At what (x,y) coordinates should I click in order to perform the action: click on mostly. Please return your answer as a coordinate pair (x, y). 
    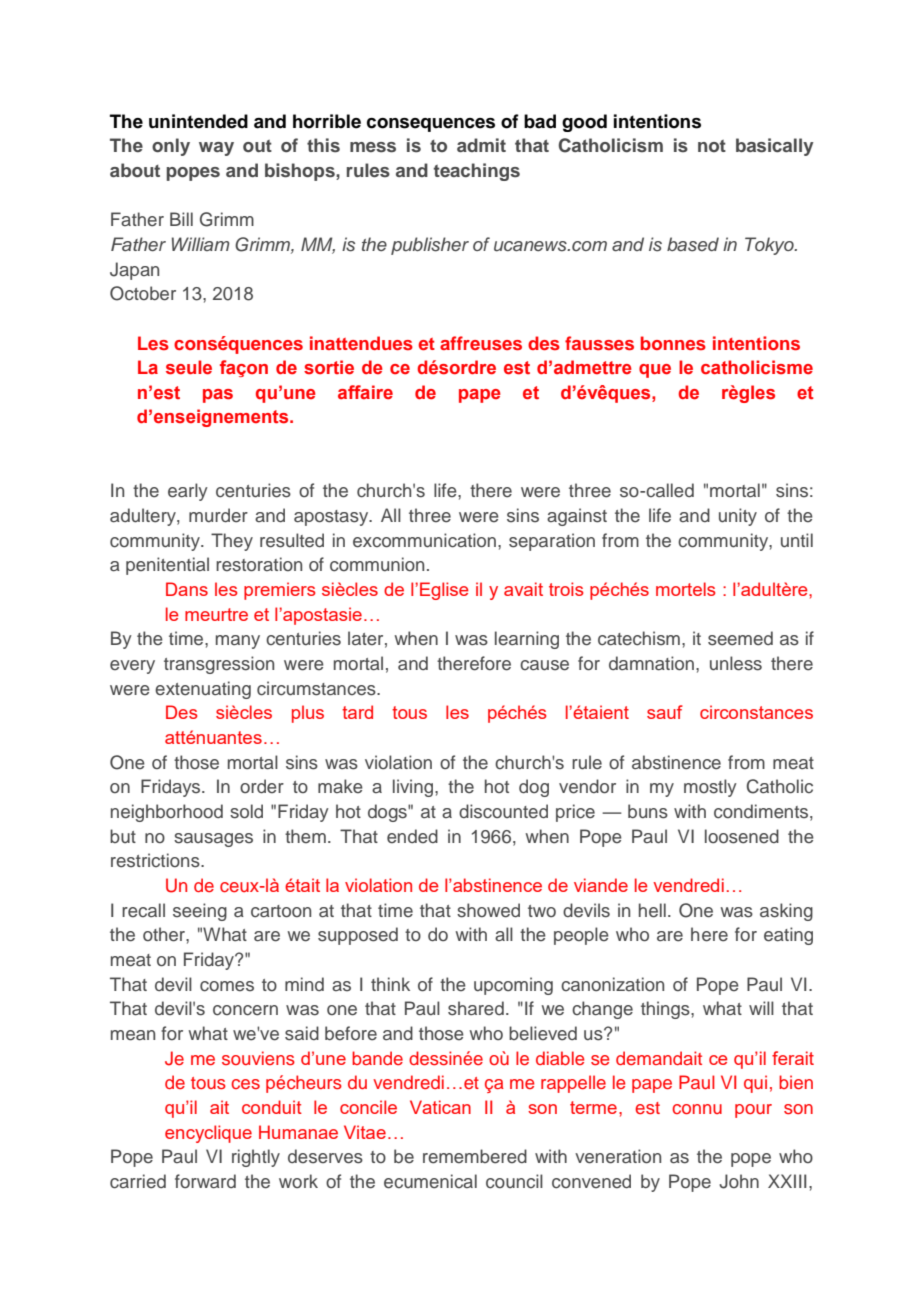
    Looking at the image, I should click on (710, 788).
